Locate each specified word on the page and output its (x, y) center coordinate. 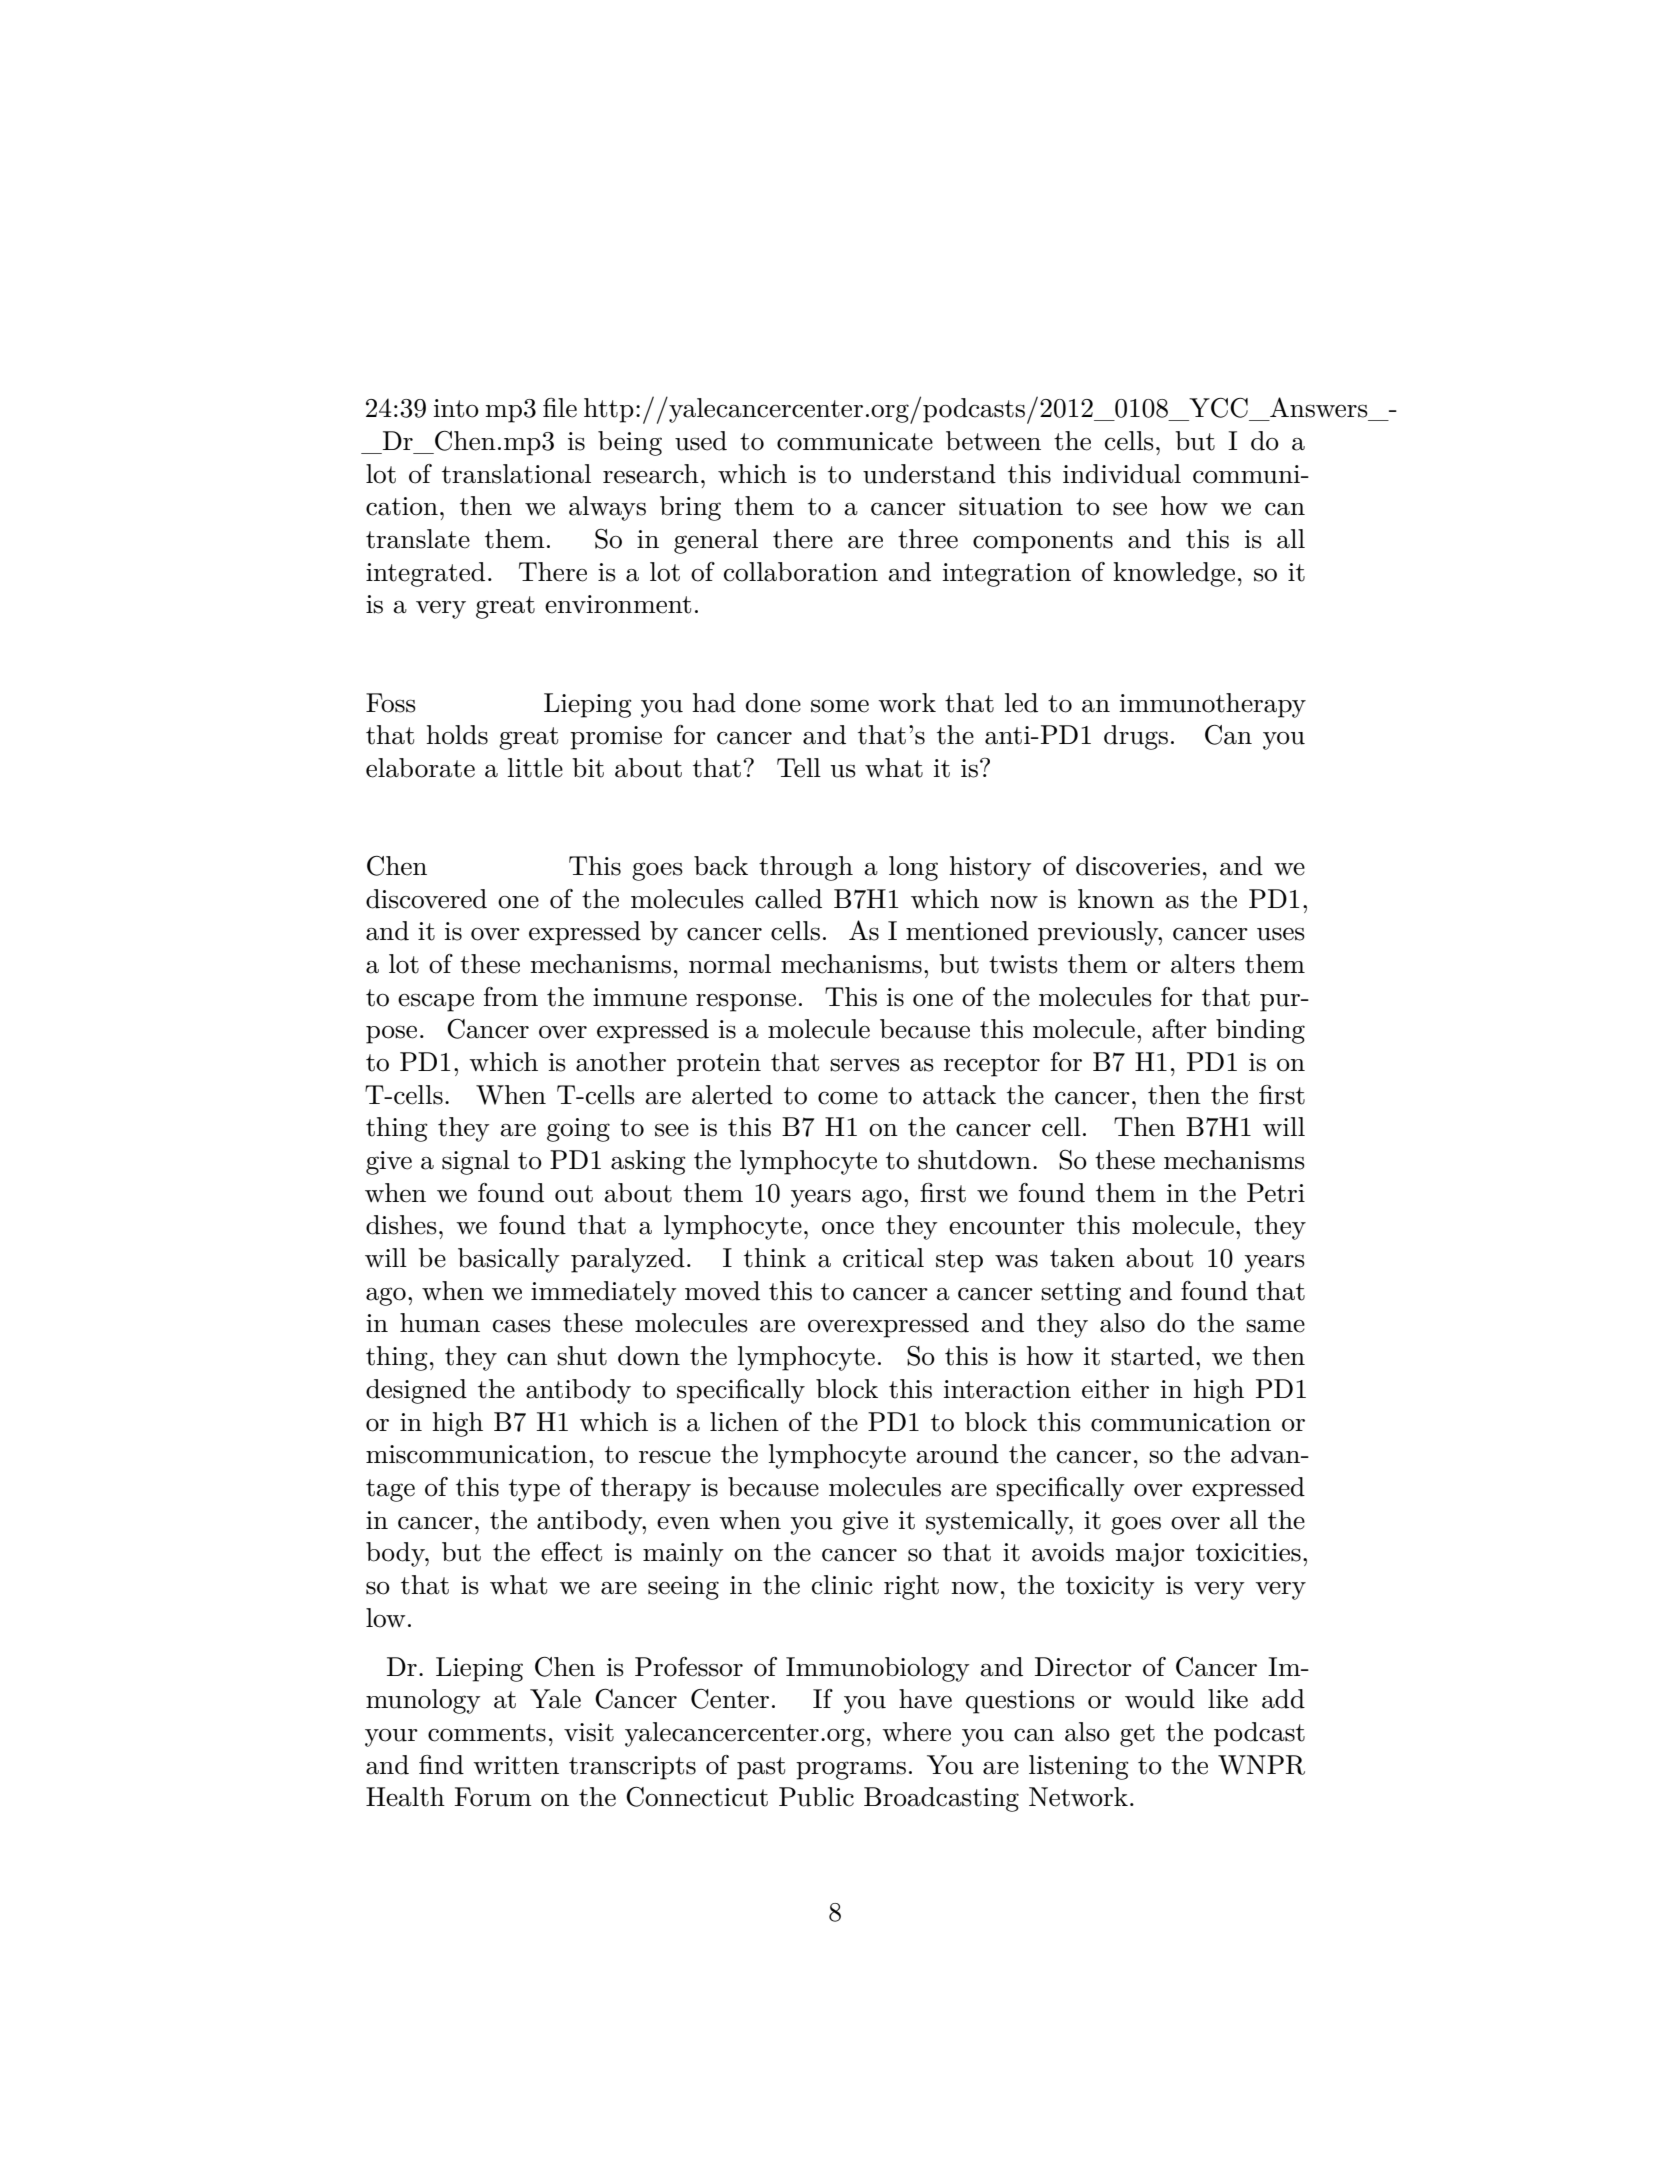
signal (476, 1162)
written (516, 1765)
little (535, 768)
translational (516, 474)
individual (1122, 474)
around (957, 1454)
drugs (1136, 737)
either (1115, 1389)
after (1179, 1029)
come (848, 1098)
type (534, 1490)
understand (929, 474)
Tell (799, 768)
